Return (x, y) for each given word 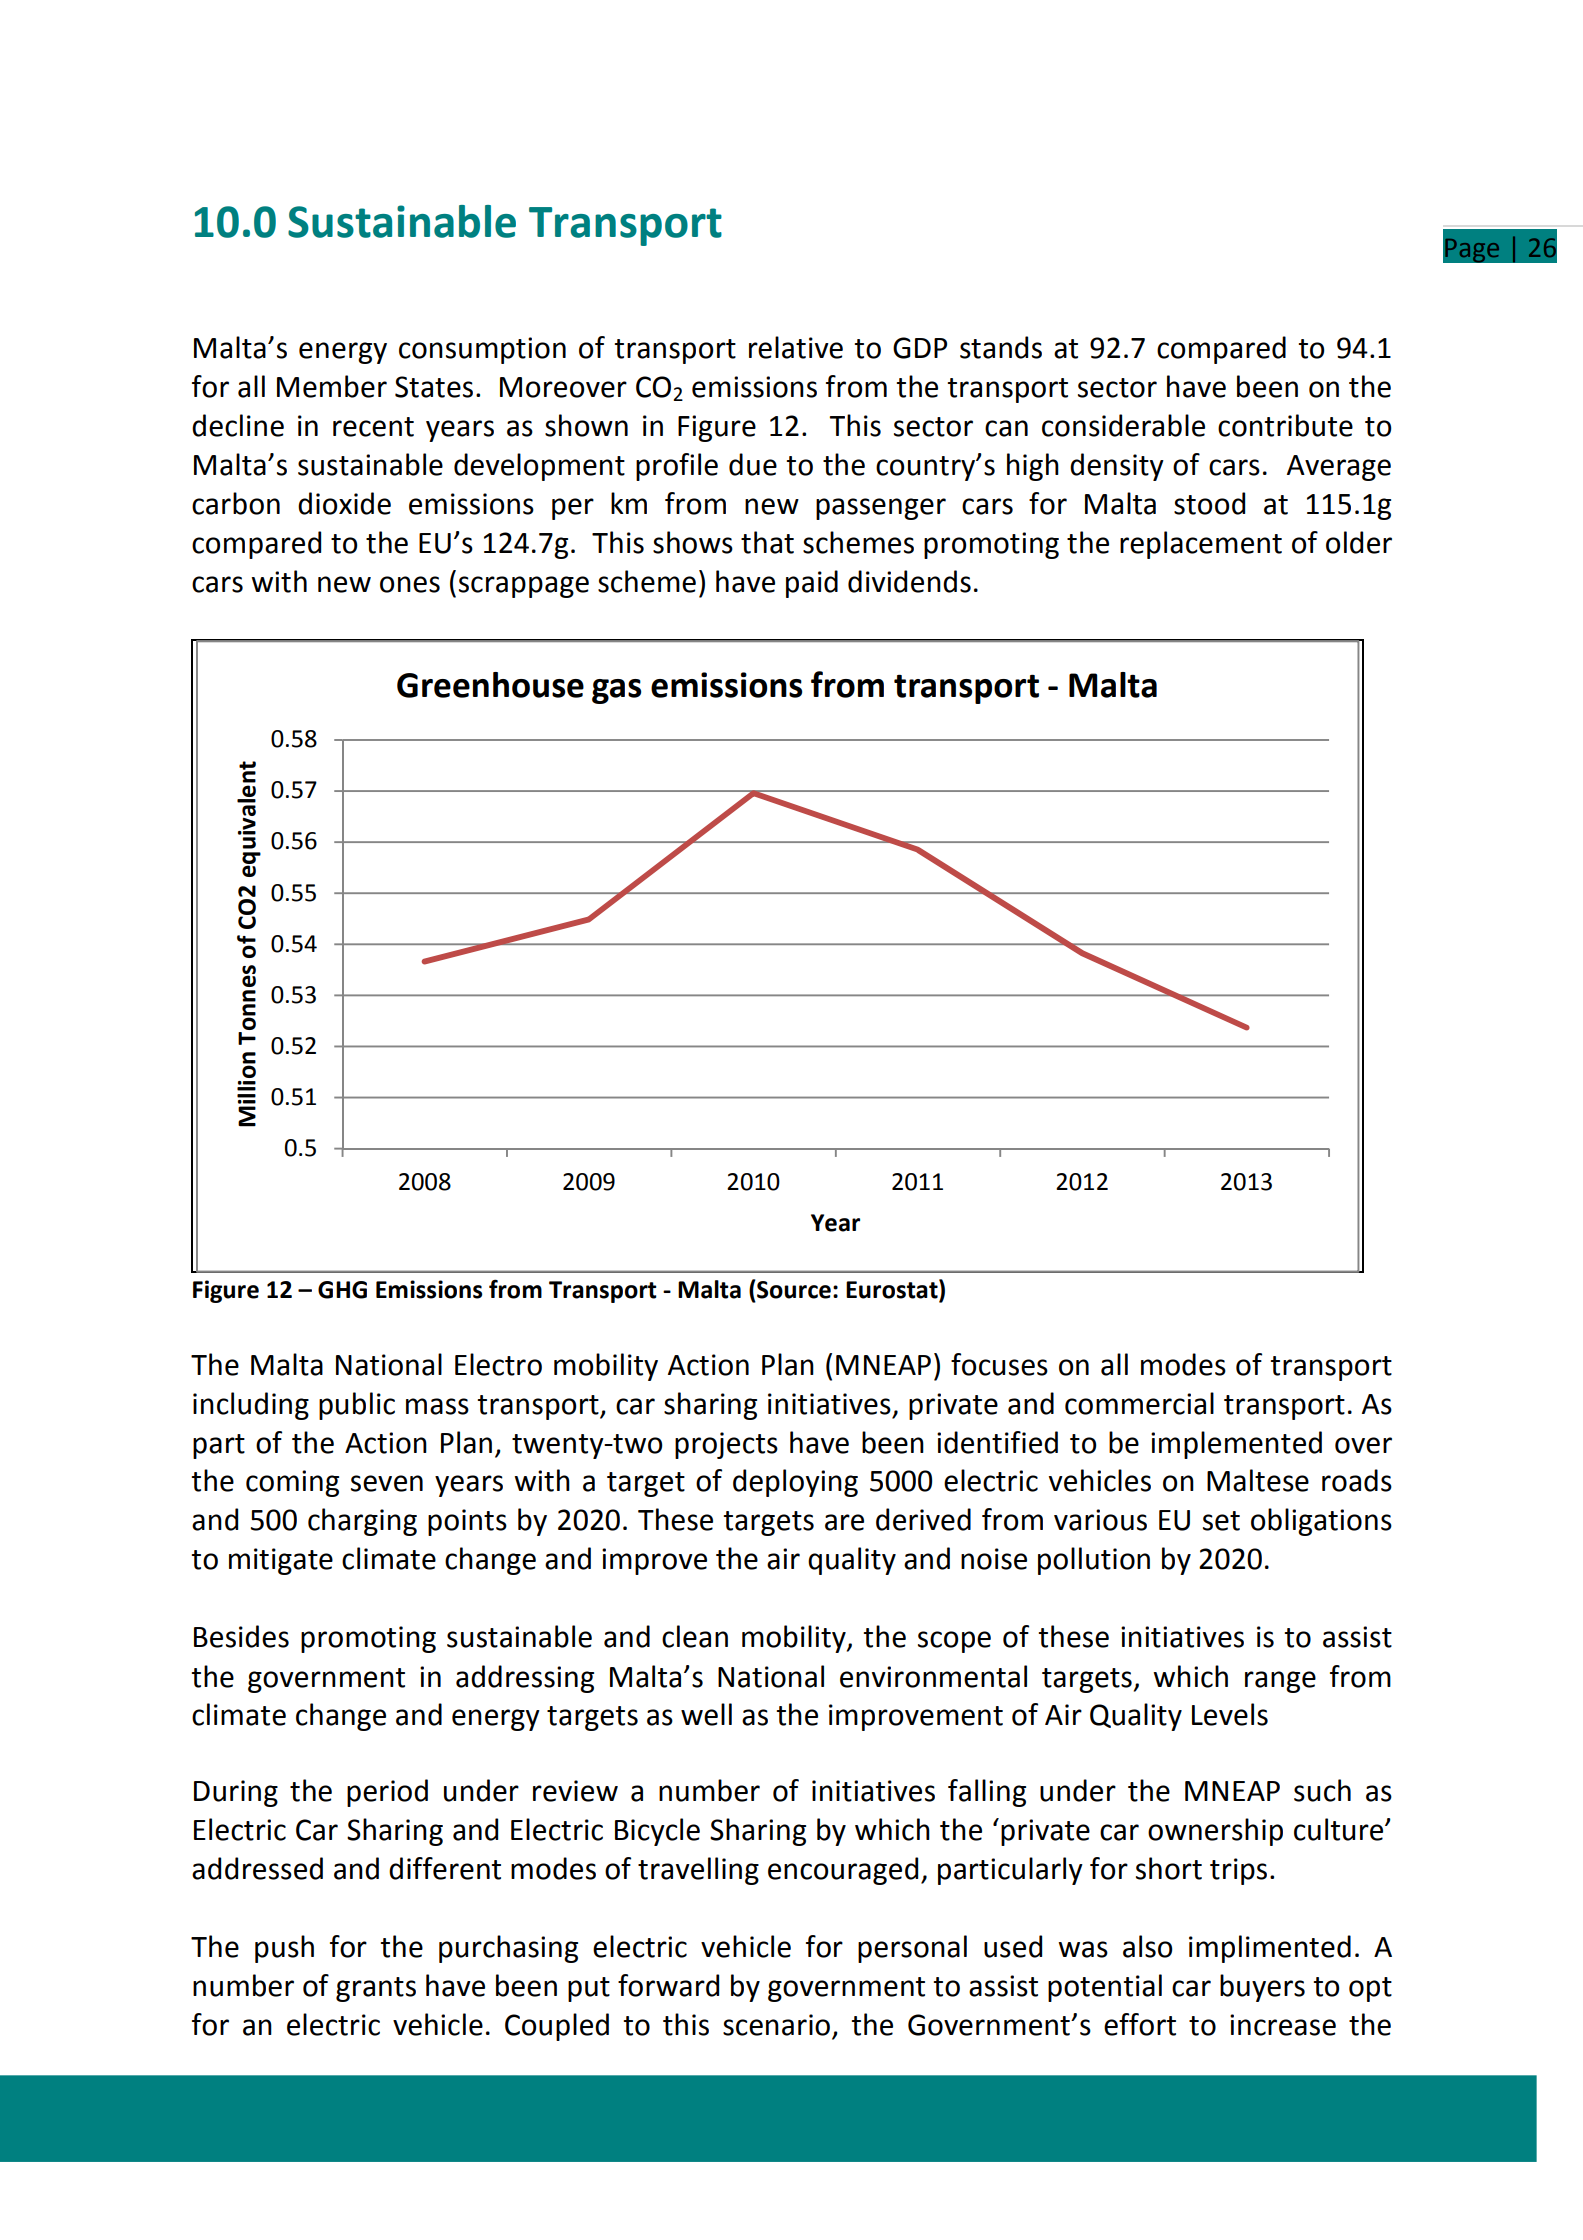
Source (793, 1289)
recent (373, 427)
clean (695, 1636)
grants (376, 1989)
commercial (1139, 1403)
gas (616, 691)
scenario (776, 2025)
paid (812, 584)
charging (362, 1522)
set (1221, 1521)
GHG (342, 1290)
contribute (1285, 425)
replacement (1201, 545)
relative (796, 347)
